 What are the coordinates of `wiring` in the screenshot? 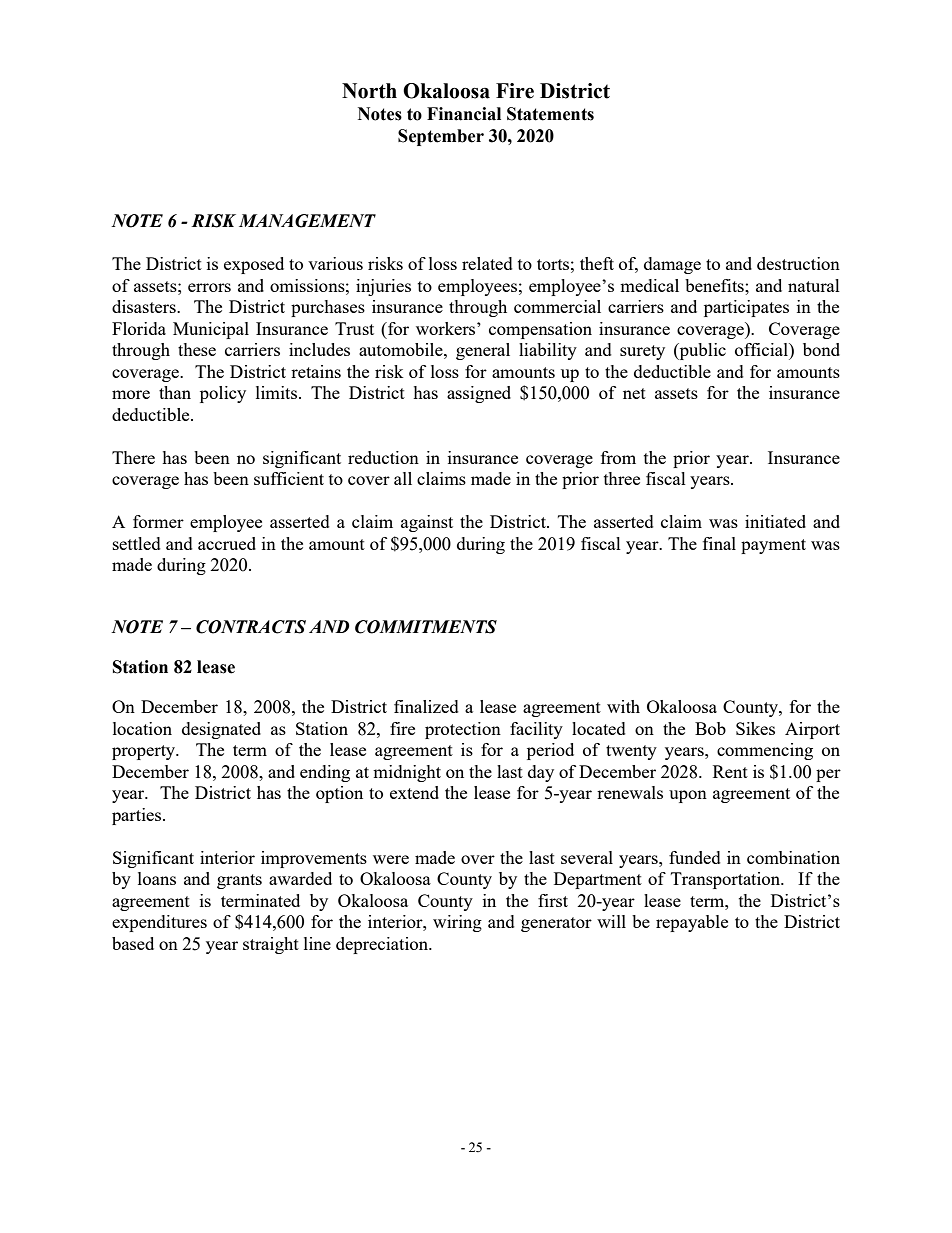 It's located at (457, 923).
